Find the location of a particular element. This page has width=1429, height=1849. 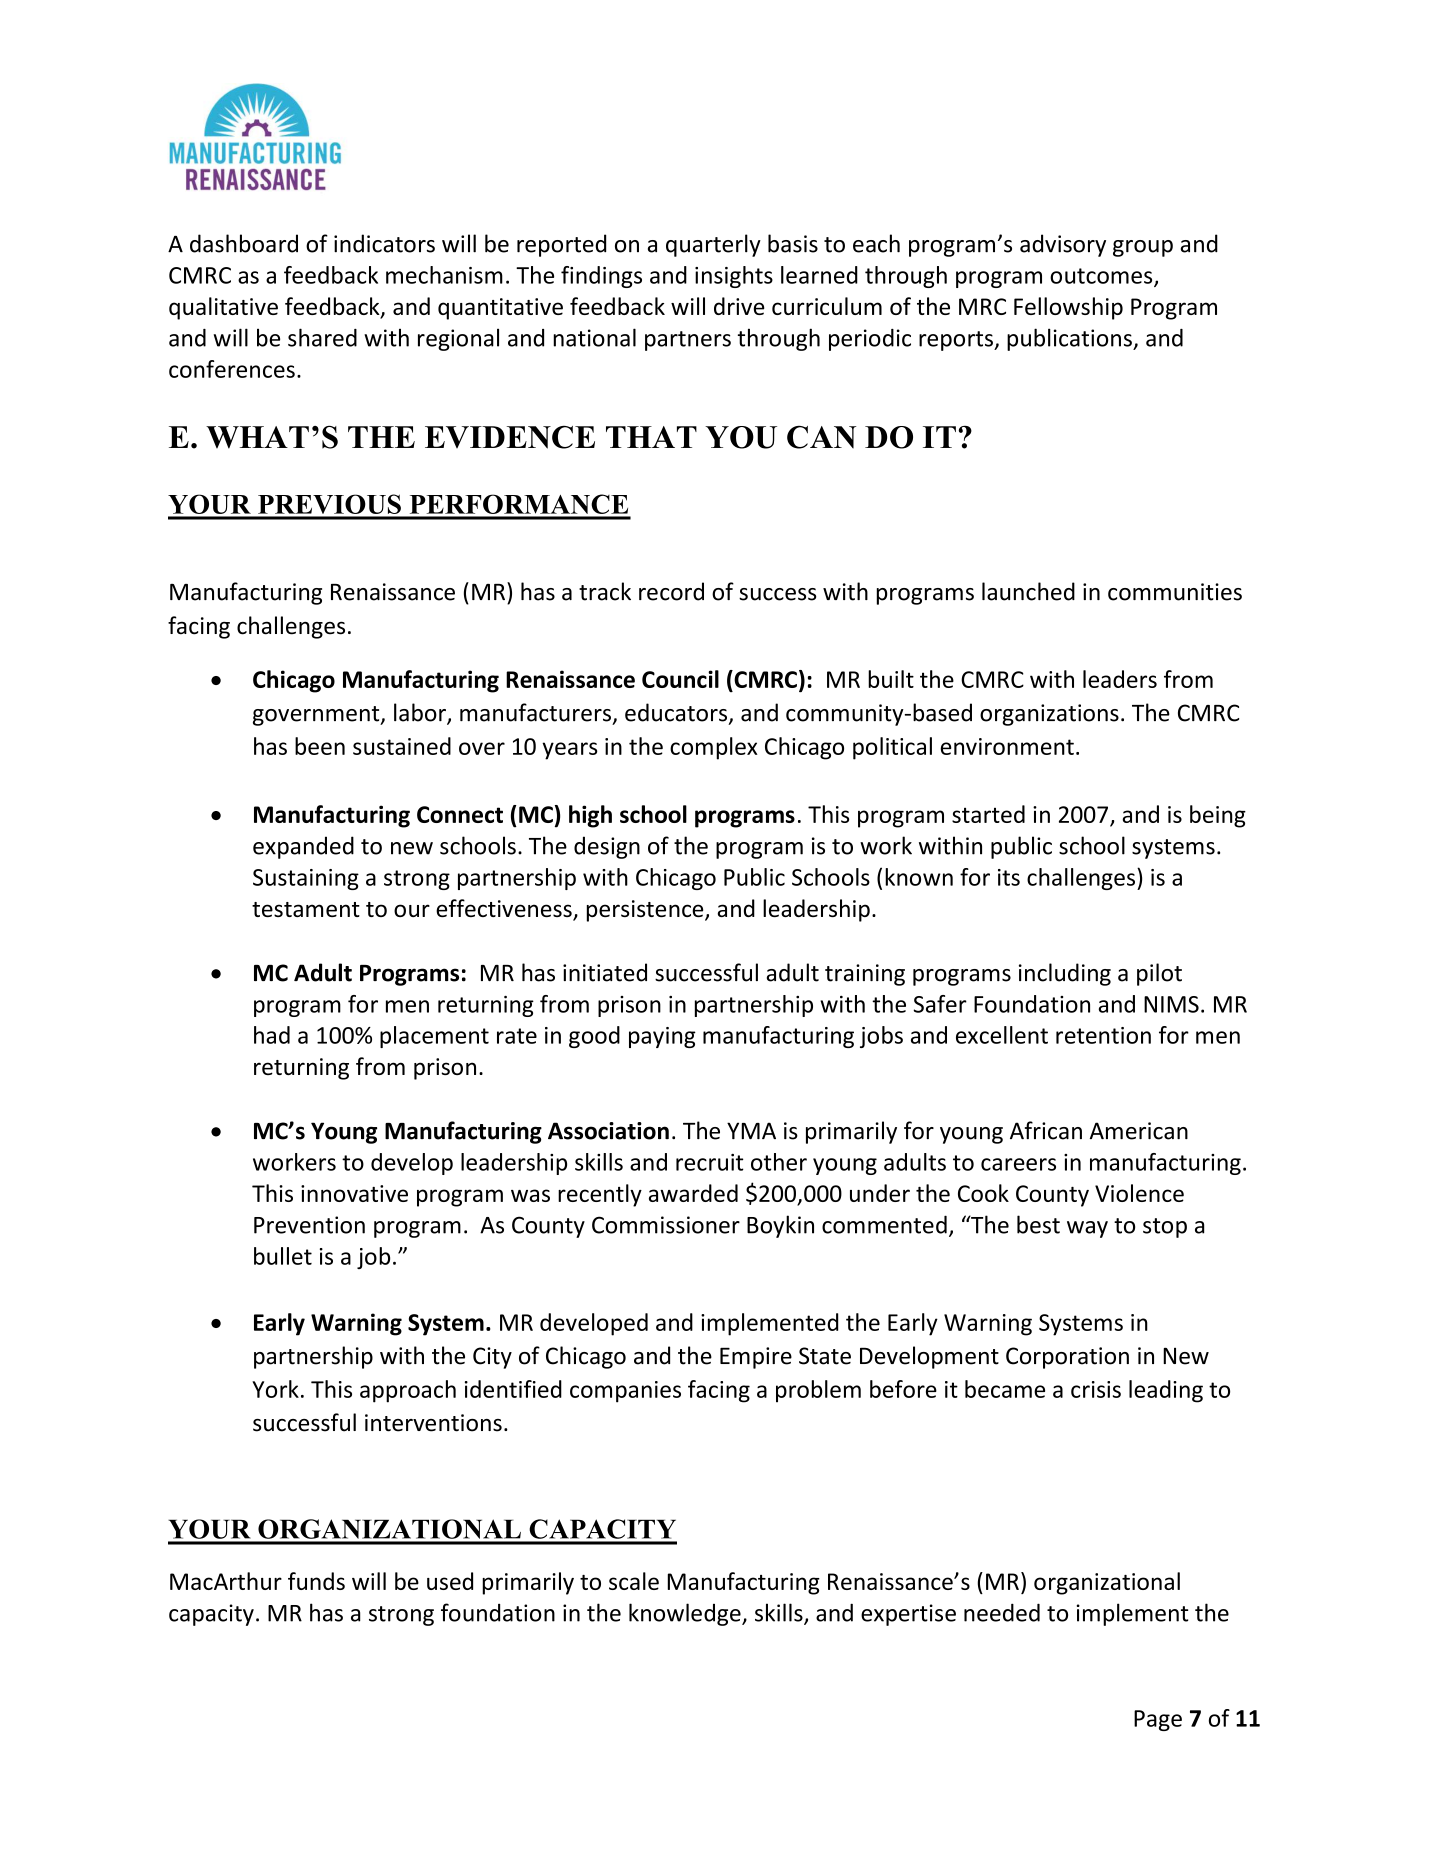

outcomes is located at coordinates (1102, 277).
